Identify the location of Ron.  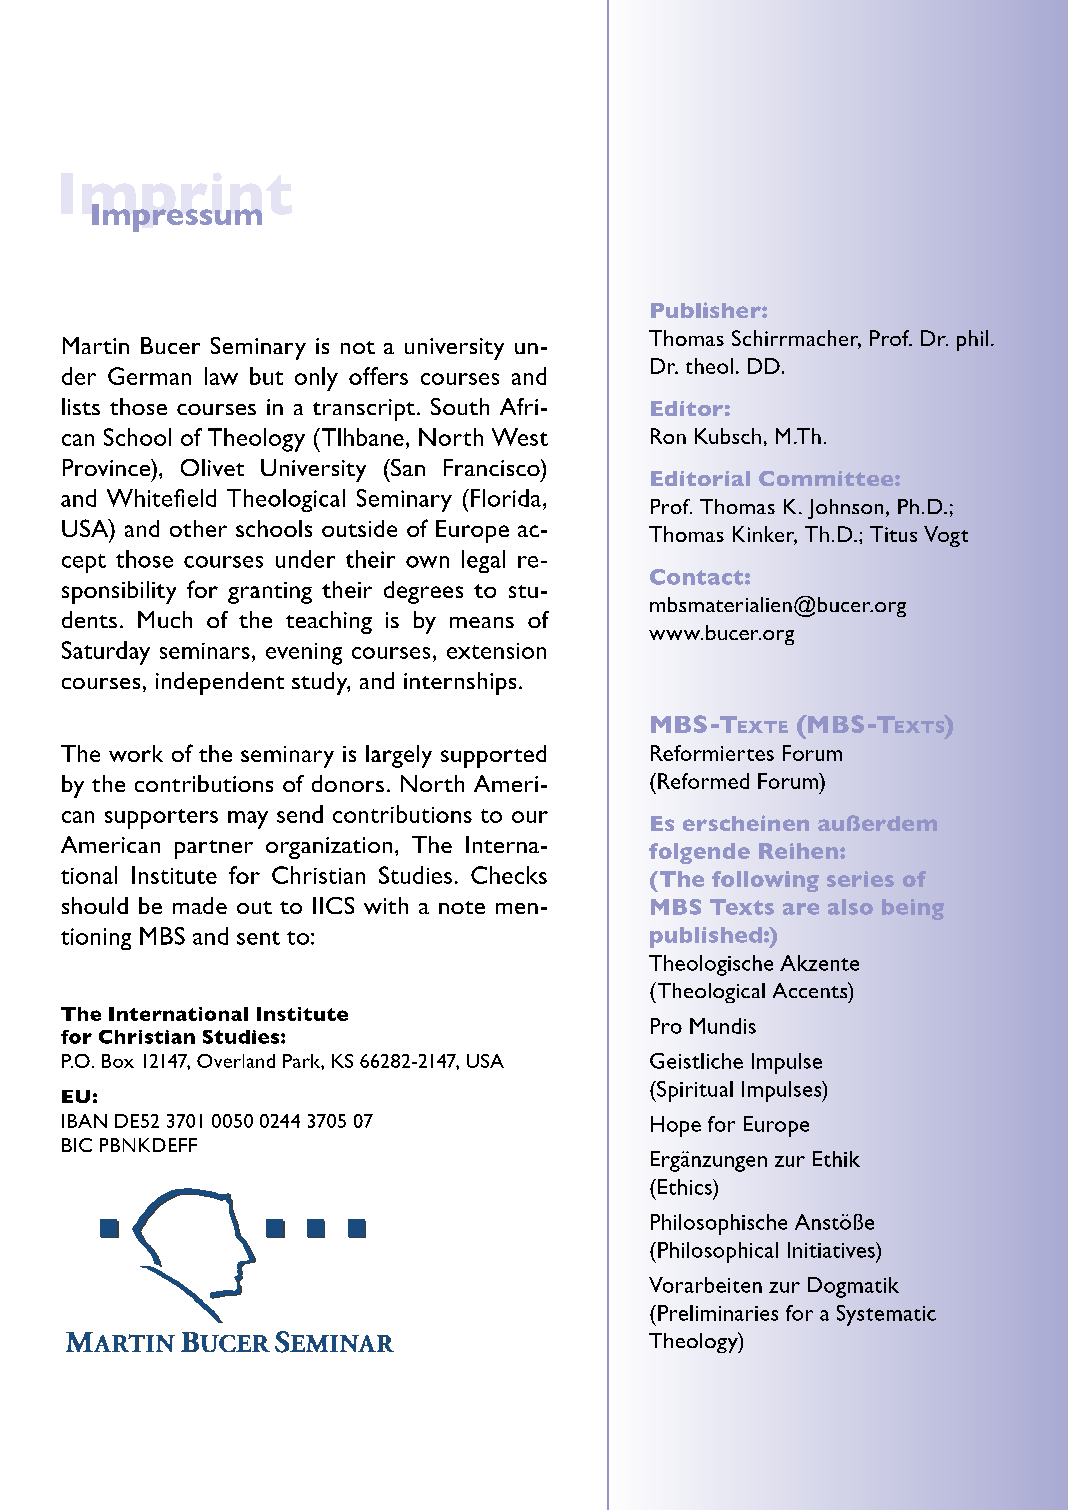
(668, 436).
